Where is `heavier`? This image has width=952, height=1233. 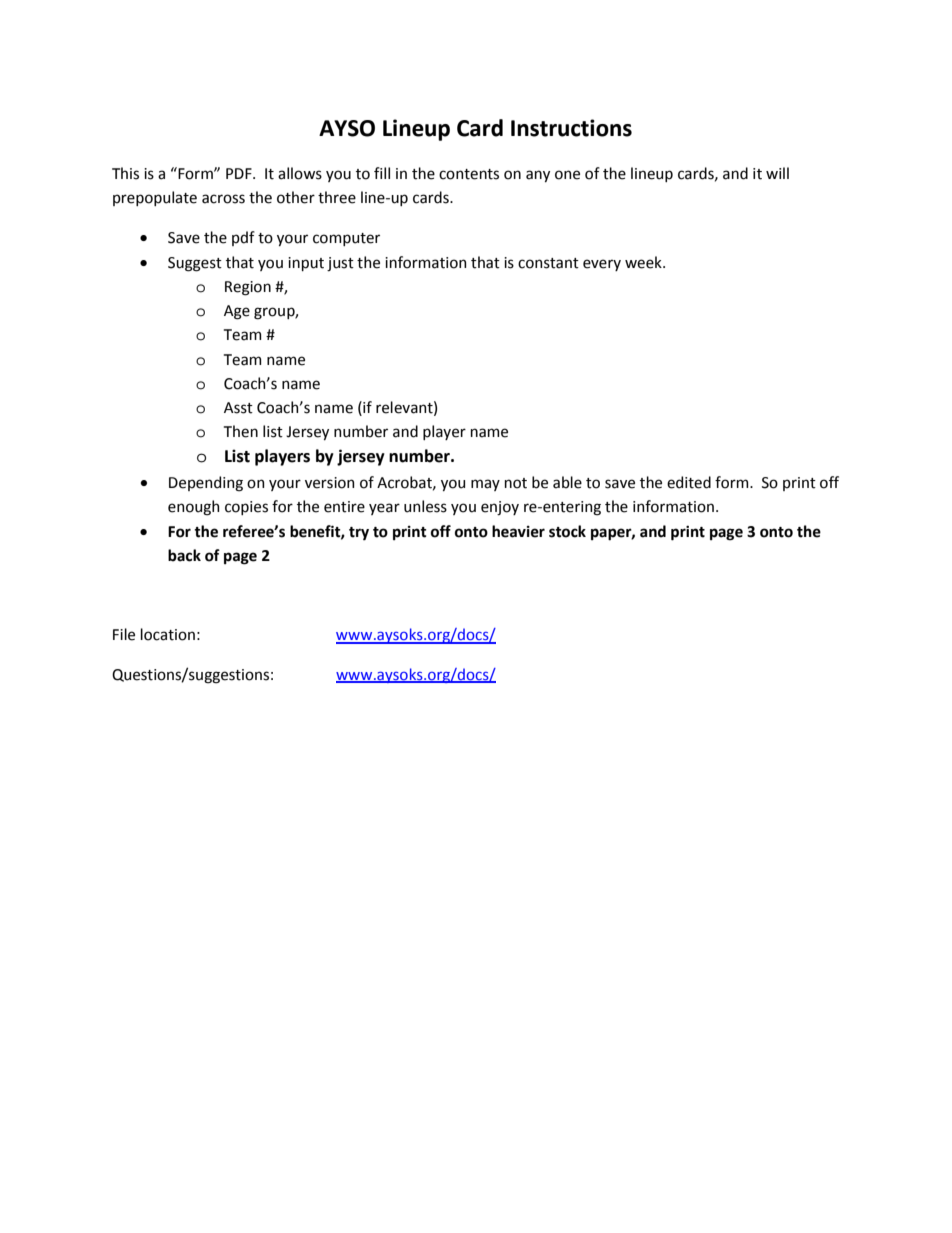 heavier is located at coordinates (518, 531).
